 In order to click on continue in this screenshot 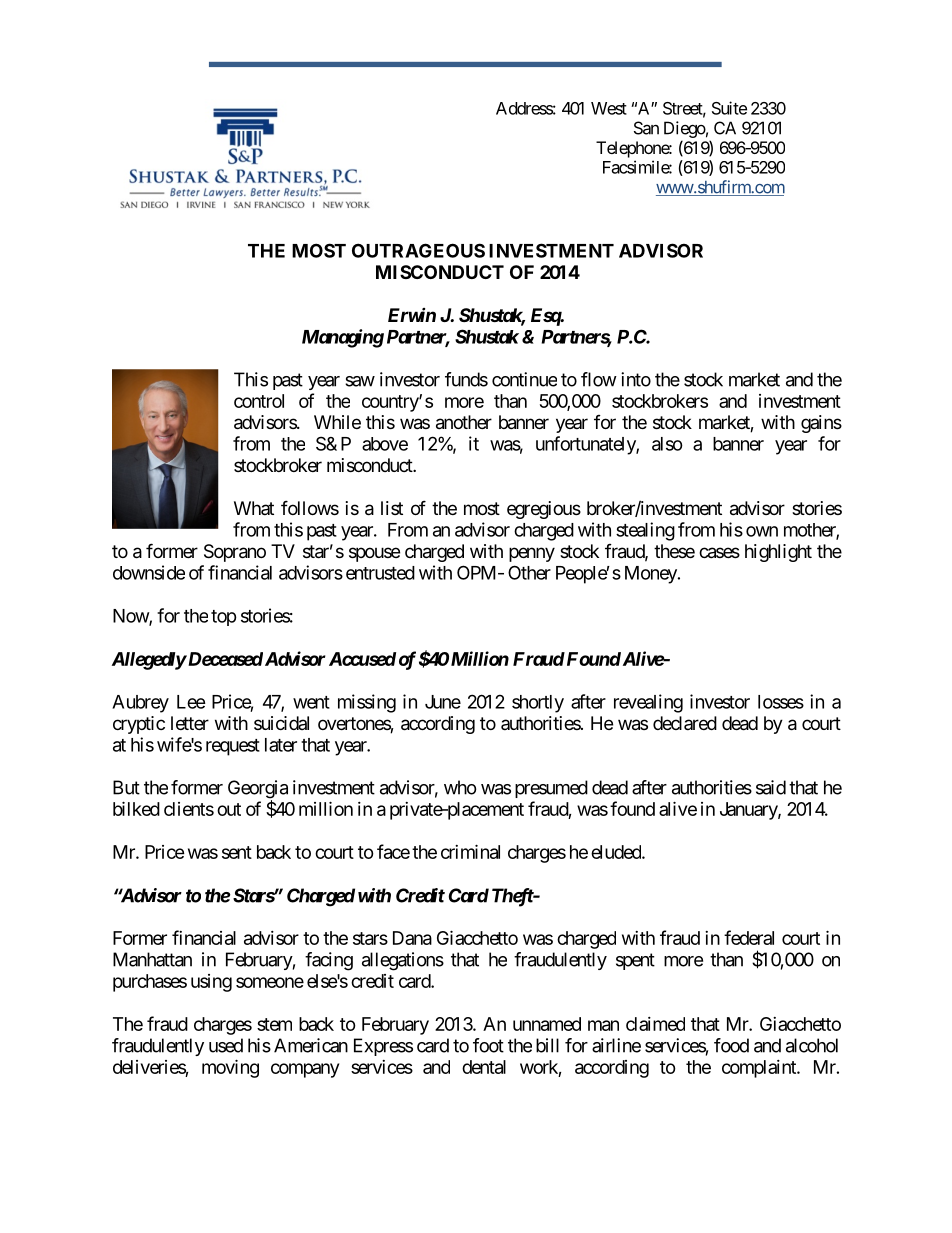, I will do `click(524, 379)`.
